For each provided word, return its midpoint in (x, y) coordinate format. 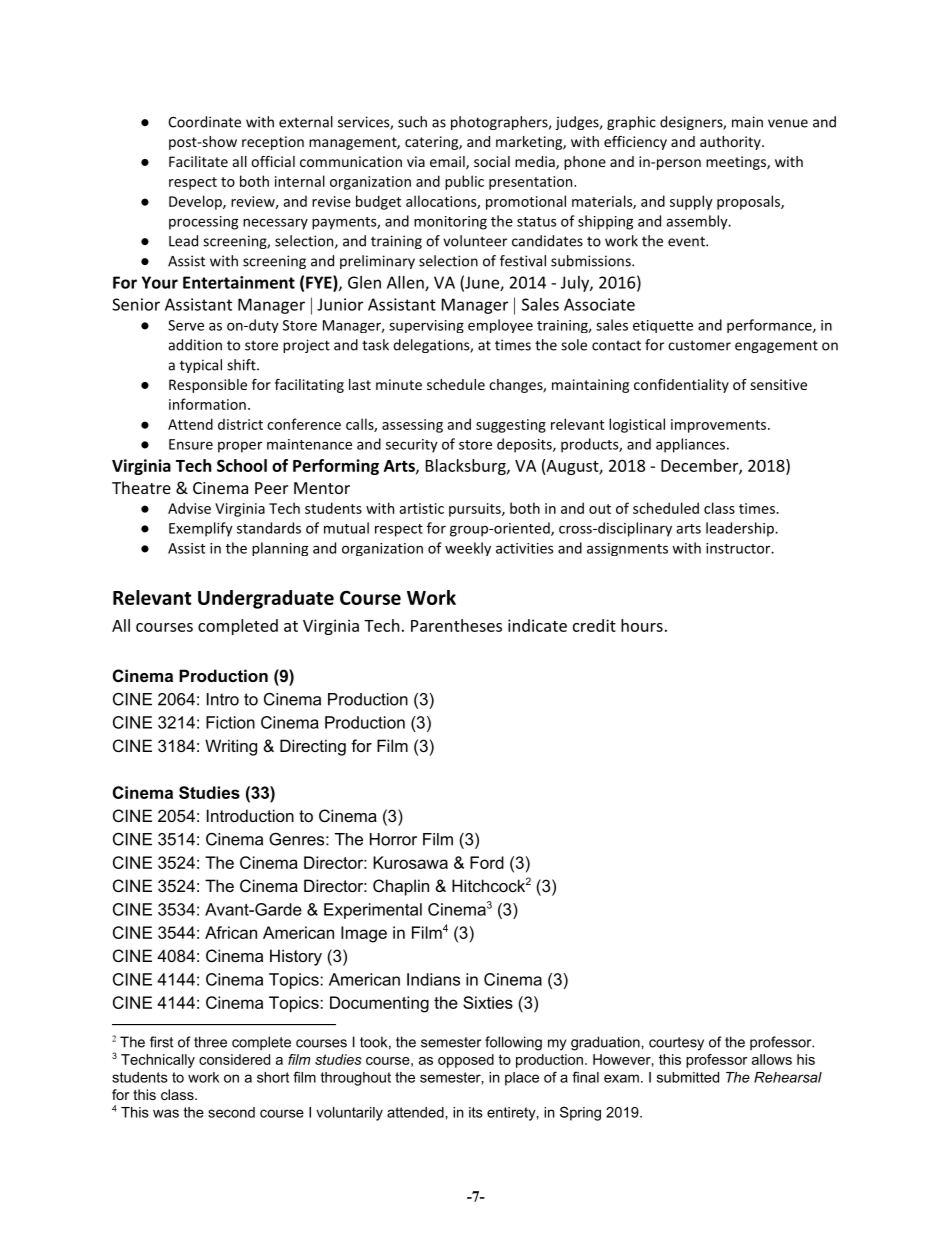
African (231, 932)
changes (516, 386)
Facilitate (198, 161)
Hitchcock (488, 885)
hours (642, 625)
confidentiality (681, 386)
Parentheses (456, 625)
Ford (487, 862)
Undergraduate (266, 599)
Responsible (208, 386)
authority (730, 143)
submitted (688, 1077)
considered (234, 1059)
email (448, 163)
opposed (466, 1061)
